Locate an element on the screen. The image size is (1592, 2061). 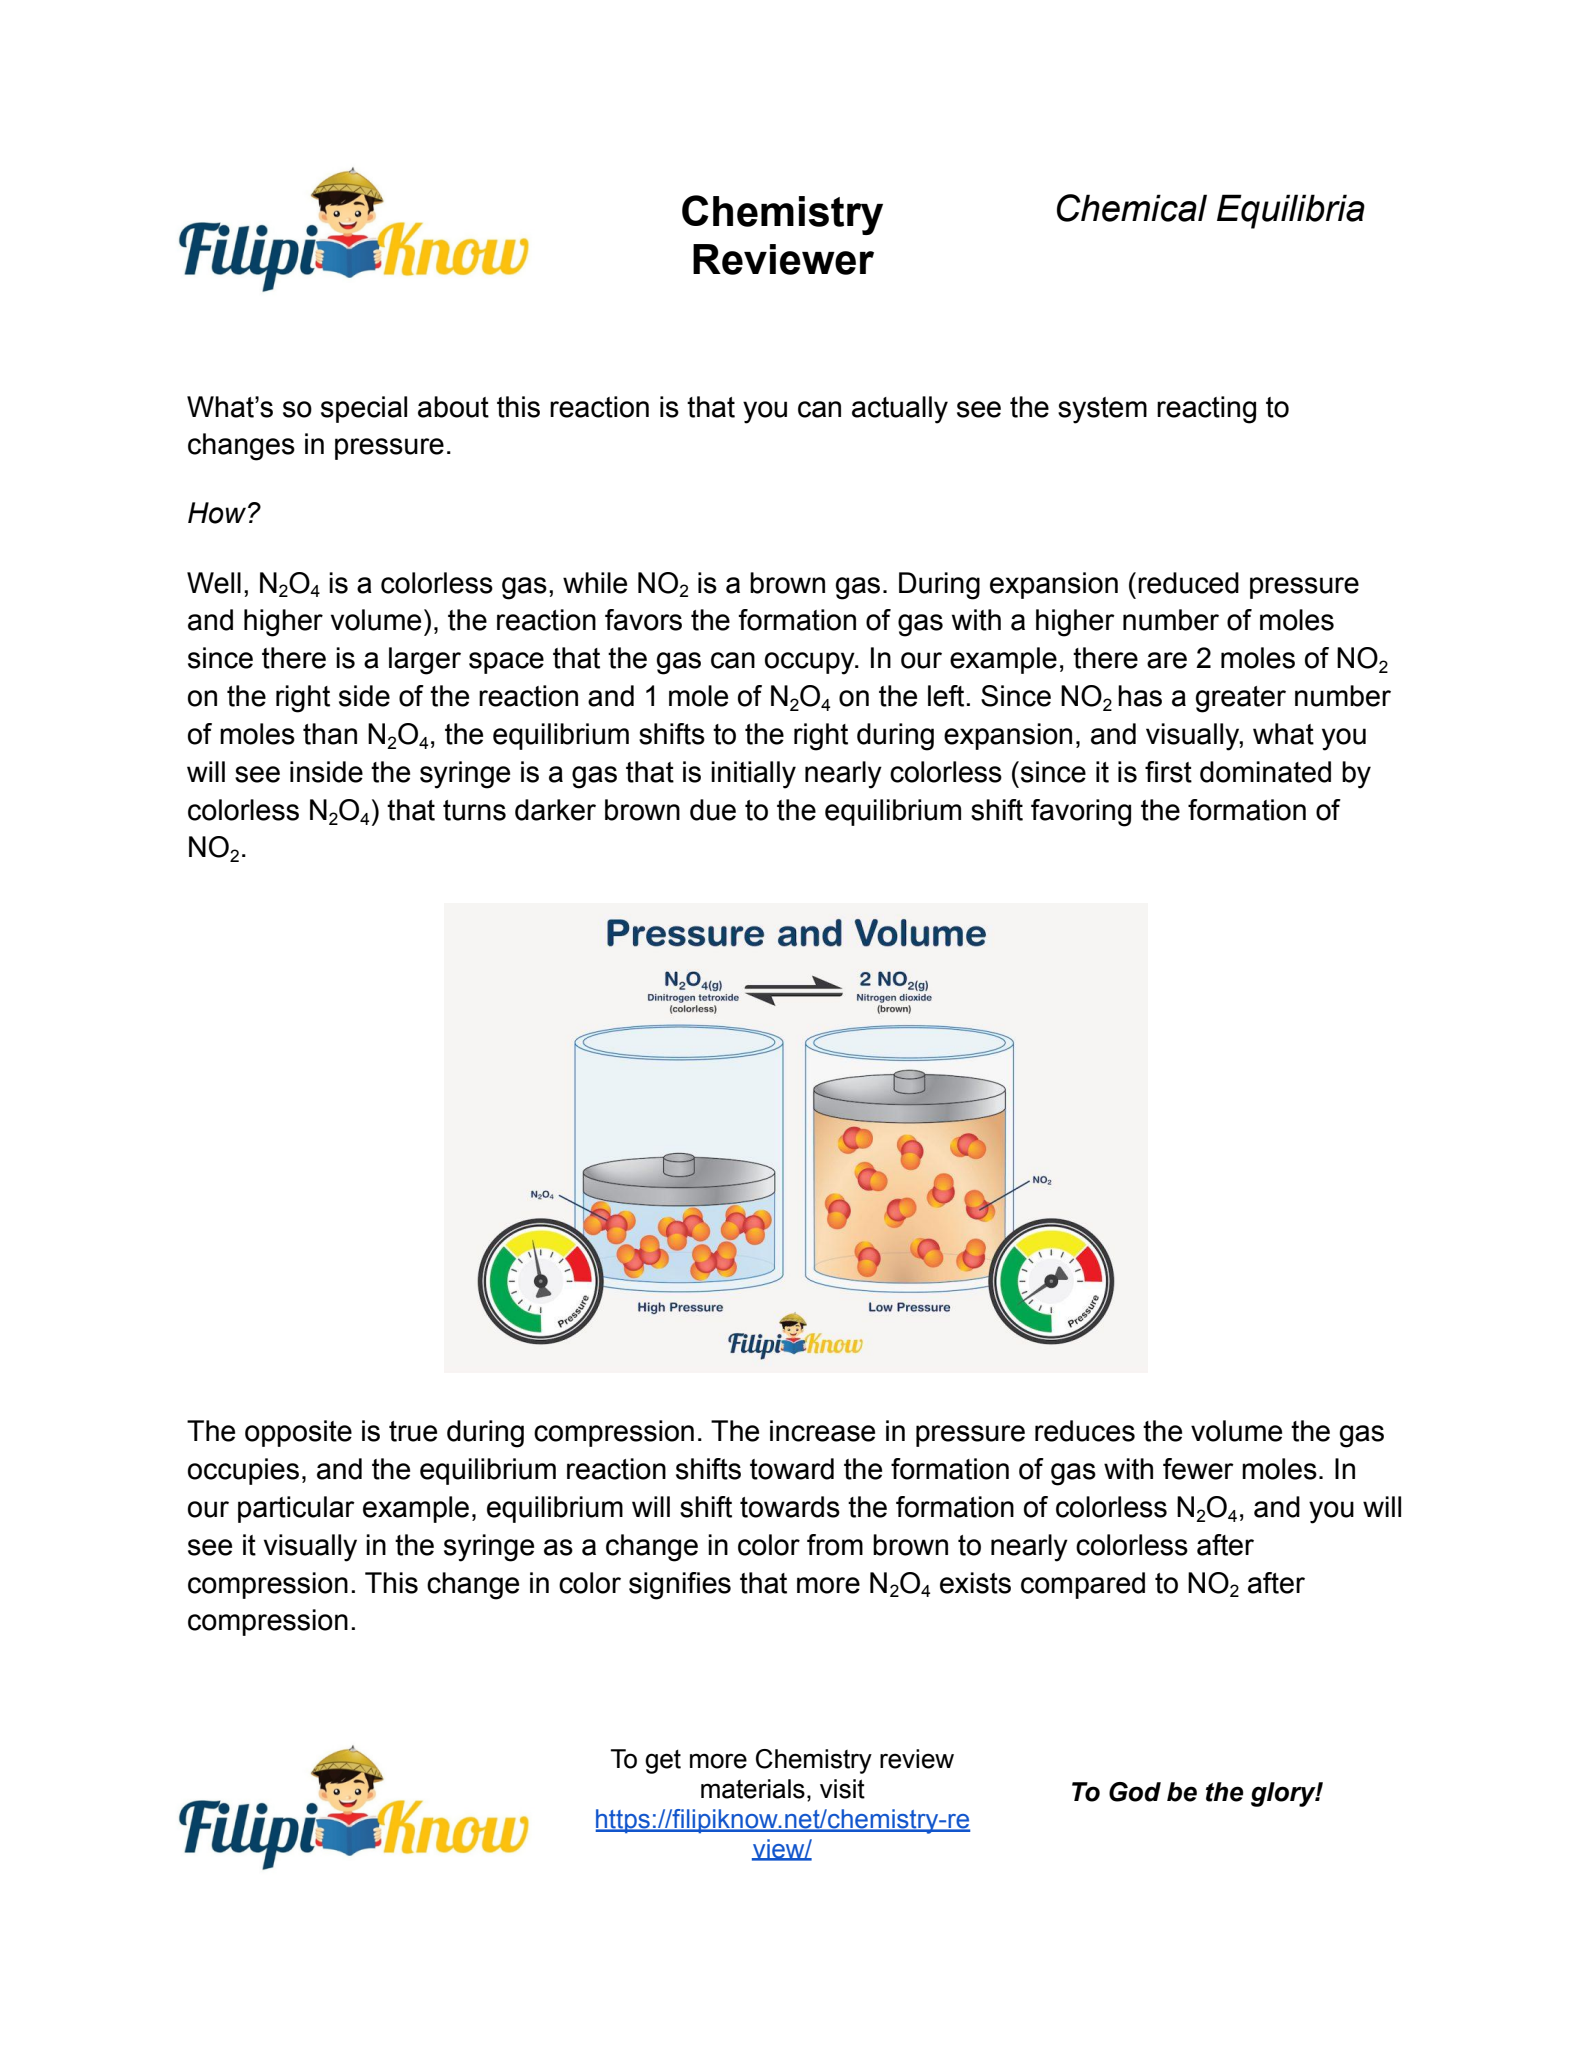
special is located at coordinates (364, 409).
